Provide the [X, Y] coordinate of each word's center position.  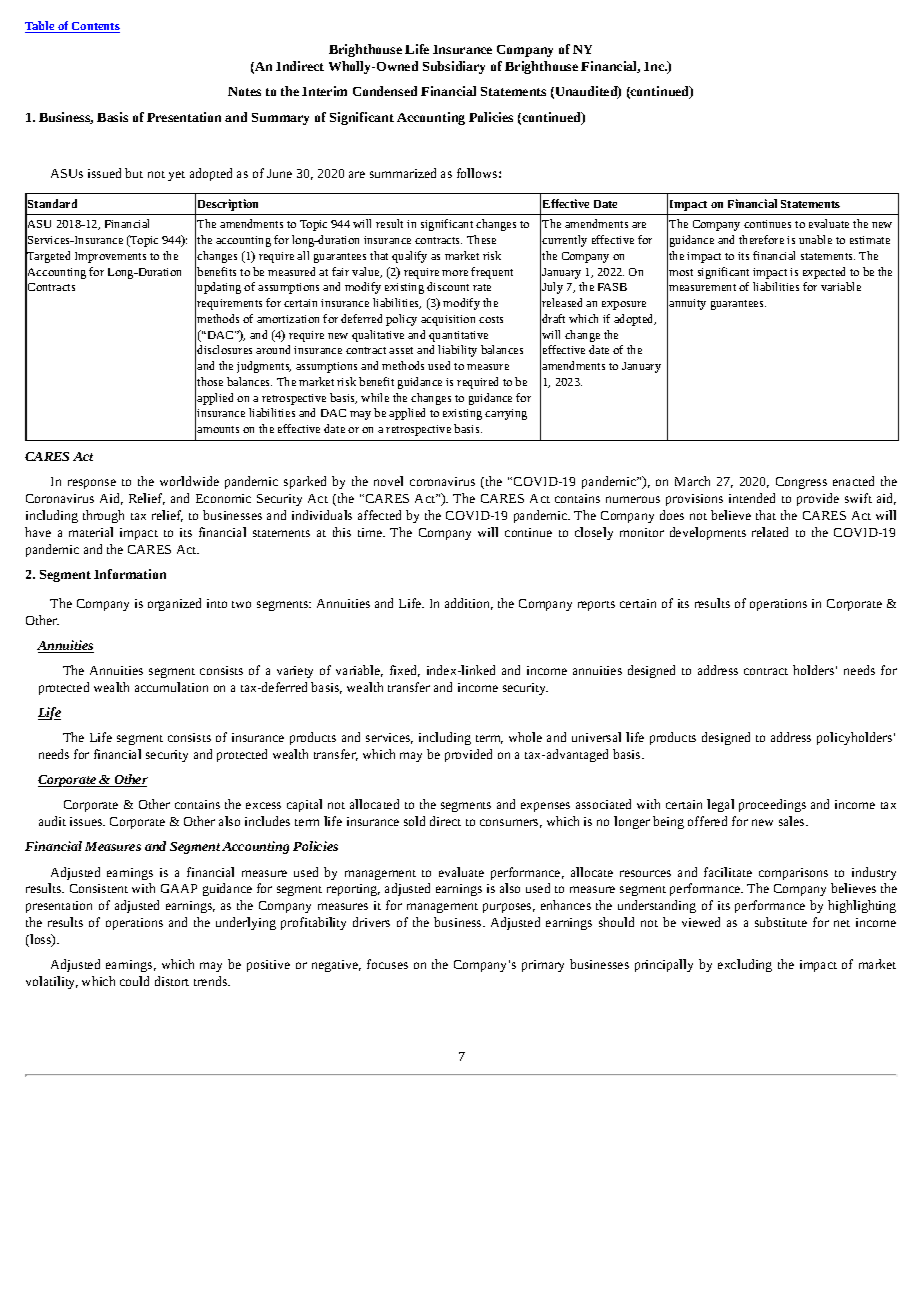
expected [824, 273]
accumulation [171, 687]
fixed [405, 671]
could [134, 981]
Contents [95, 27]
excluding [745, 965]
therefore [761, 239]
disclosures [224, 349]
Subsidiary [454, 67]
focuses [387, 964]
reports [596, 606]
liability [457, 351]
